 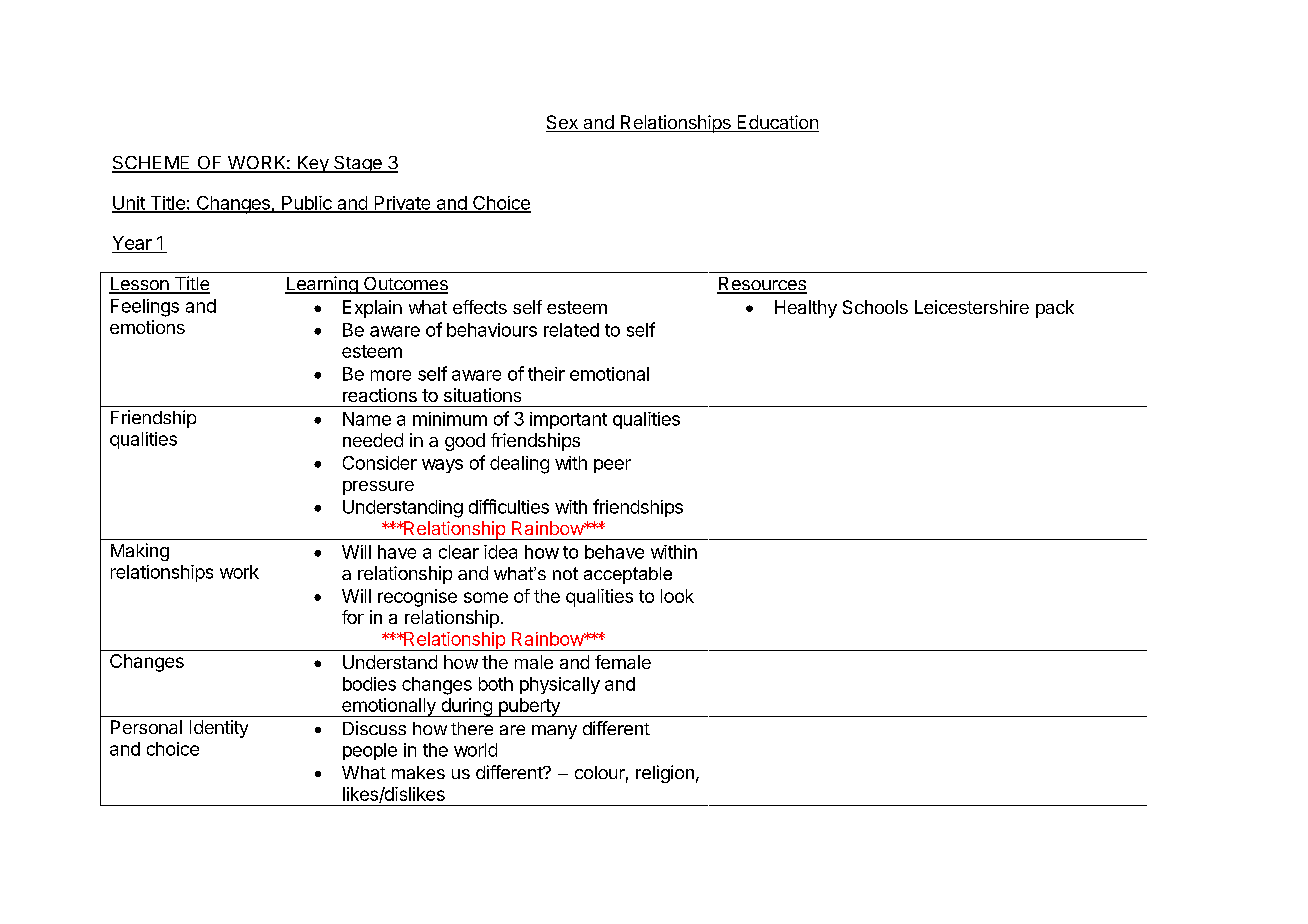 I want to click on Key, so click(x=313, y=164).
